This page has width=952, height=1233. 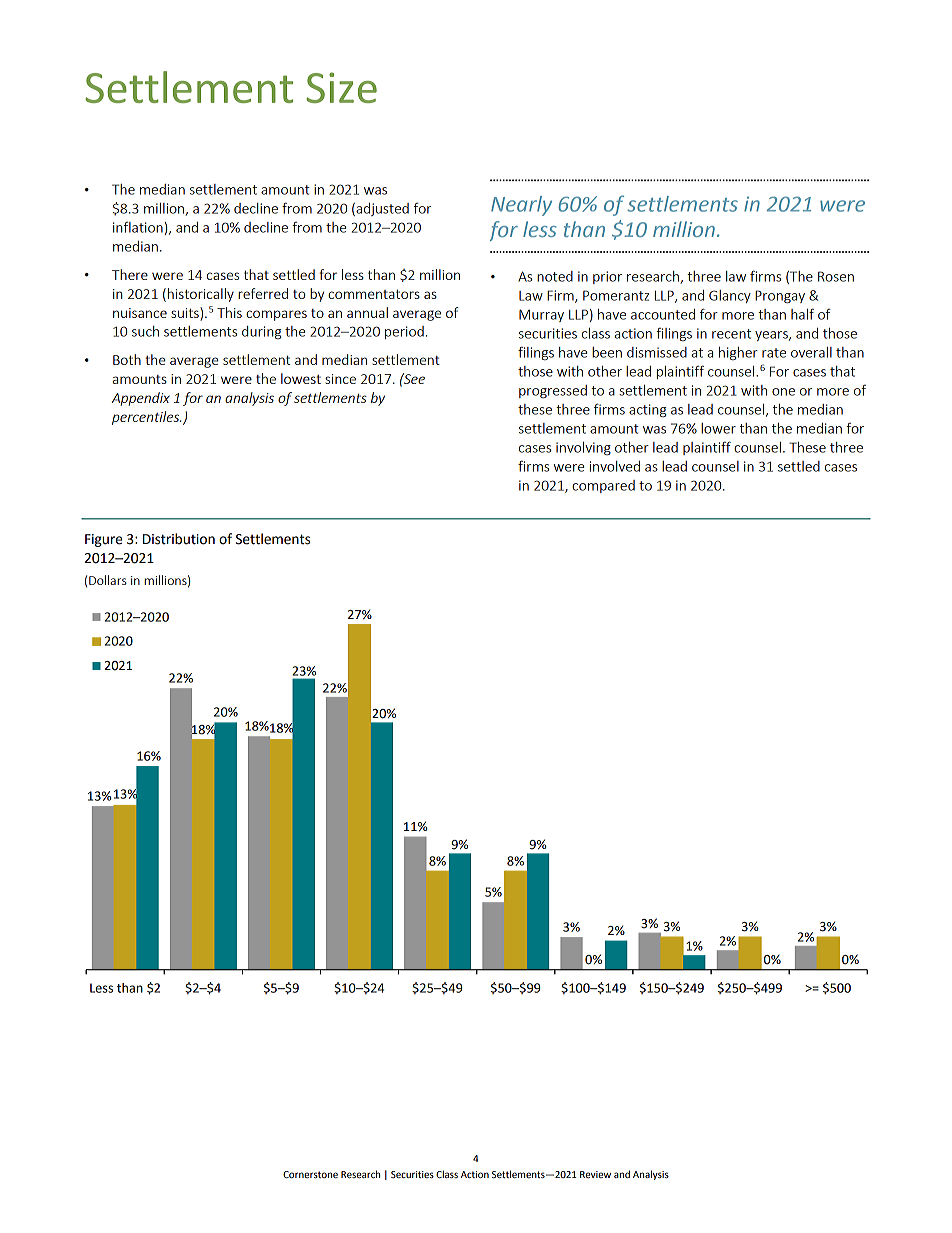 I want to click on Nearly, so click(x=521, y=206).
